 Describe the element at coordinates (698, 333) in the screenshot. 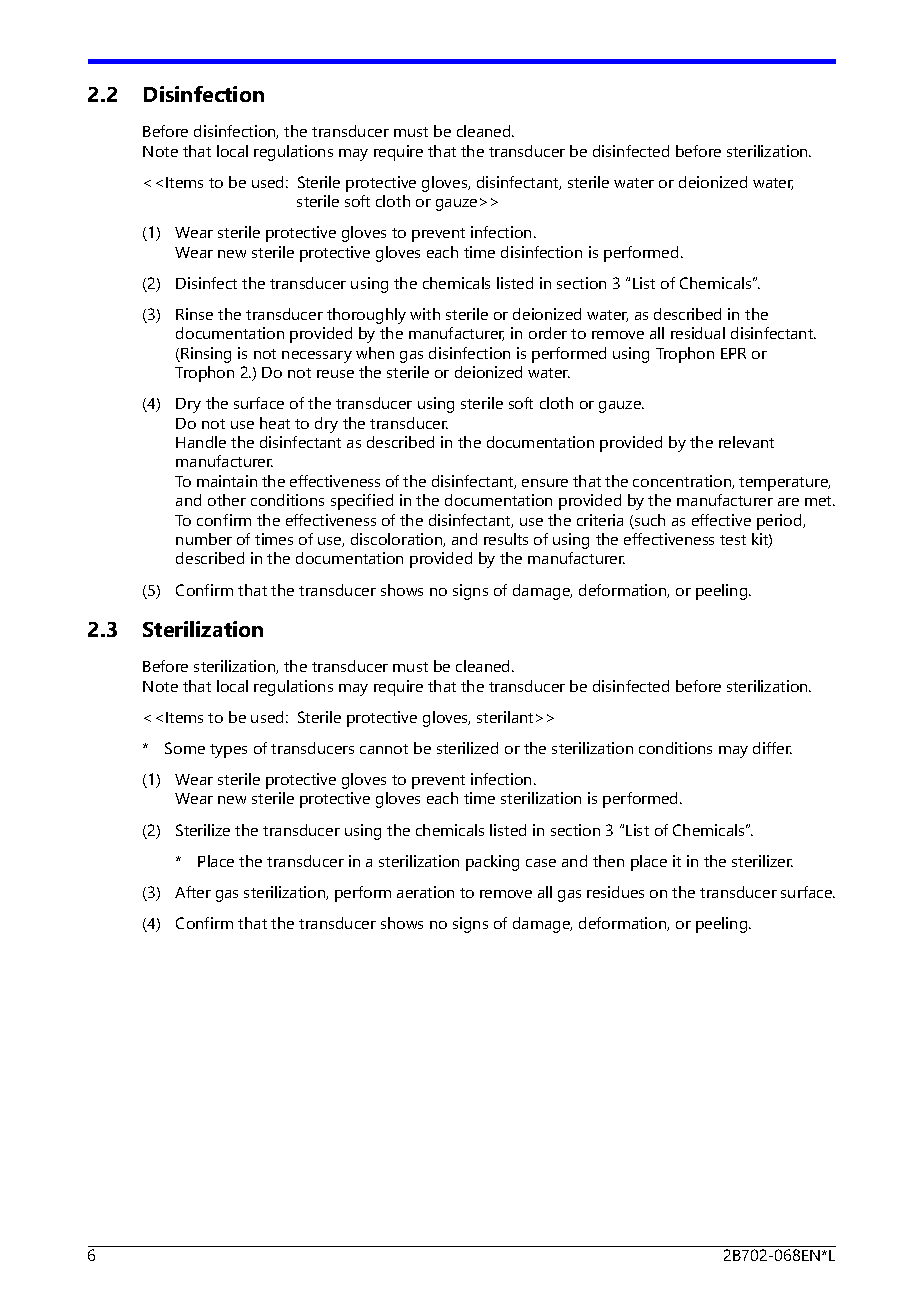

I see `residual` at that location.
